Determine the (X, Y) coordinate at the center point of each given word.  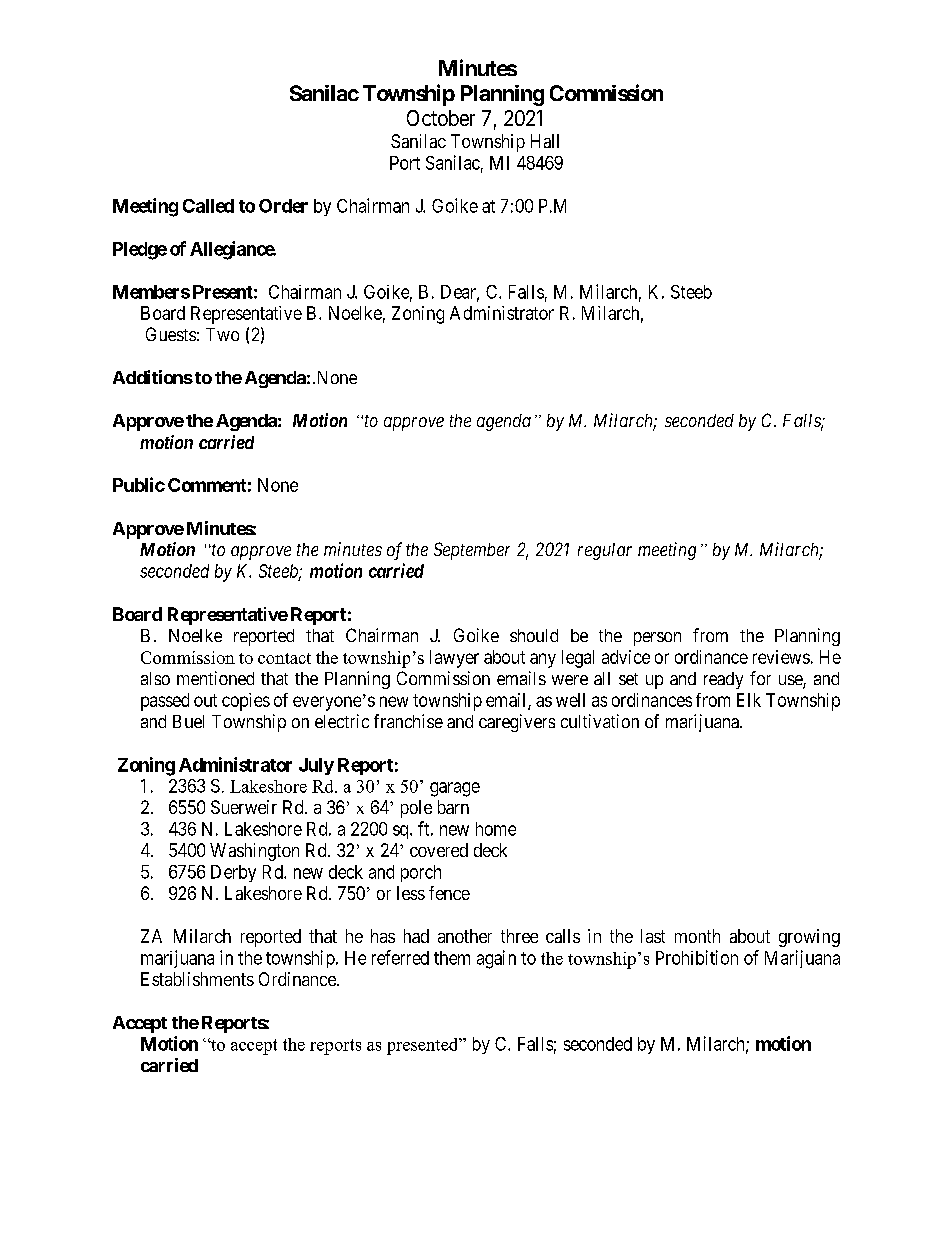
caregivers (517, 723)
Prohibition (697, 957)
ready (723, 680)
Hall (545, 141)
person (657, 639)
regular (605, 551)
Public (139, 484)
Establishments (197, 979)
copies (246, 702)
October (441, 118)
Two (222, 334)
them (452, 958)
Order (283, 206)
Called (208, 206)
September (472, 551)
